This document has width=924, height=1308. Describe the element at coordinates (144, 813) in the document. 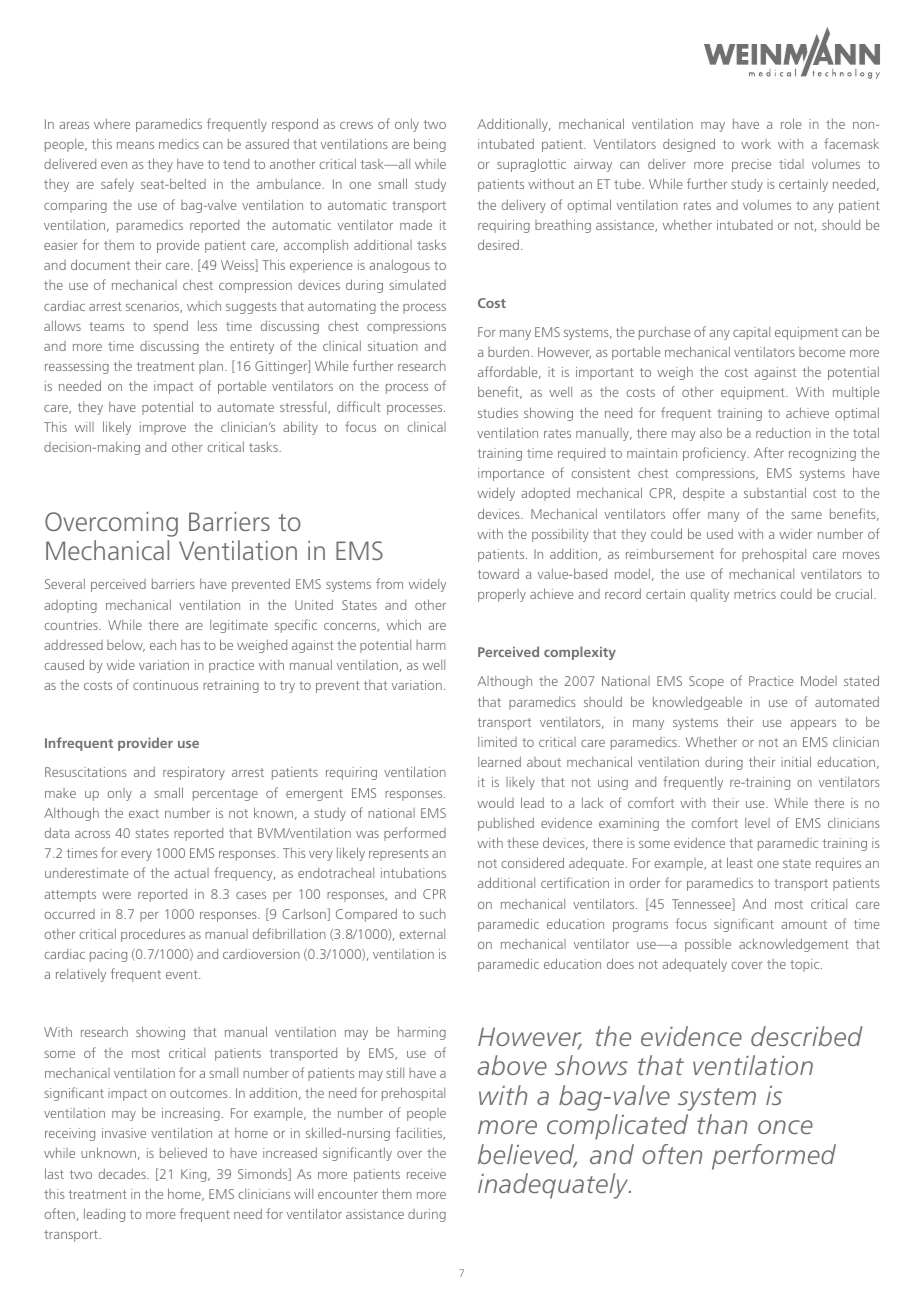

I see `exact` at that location.
